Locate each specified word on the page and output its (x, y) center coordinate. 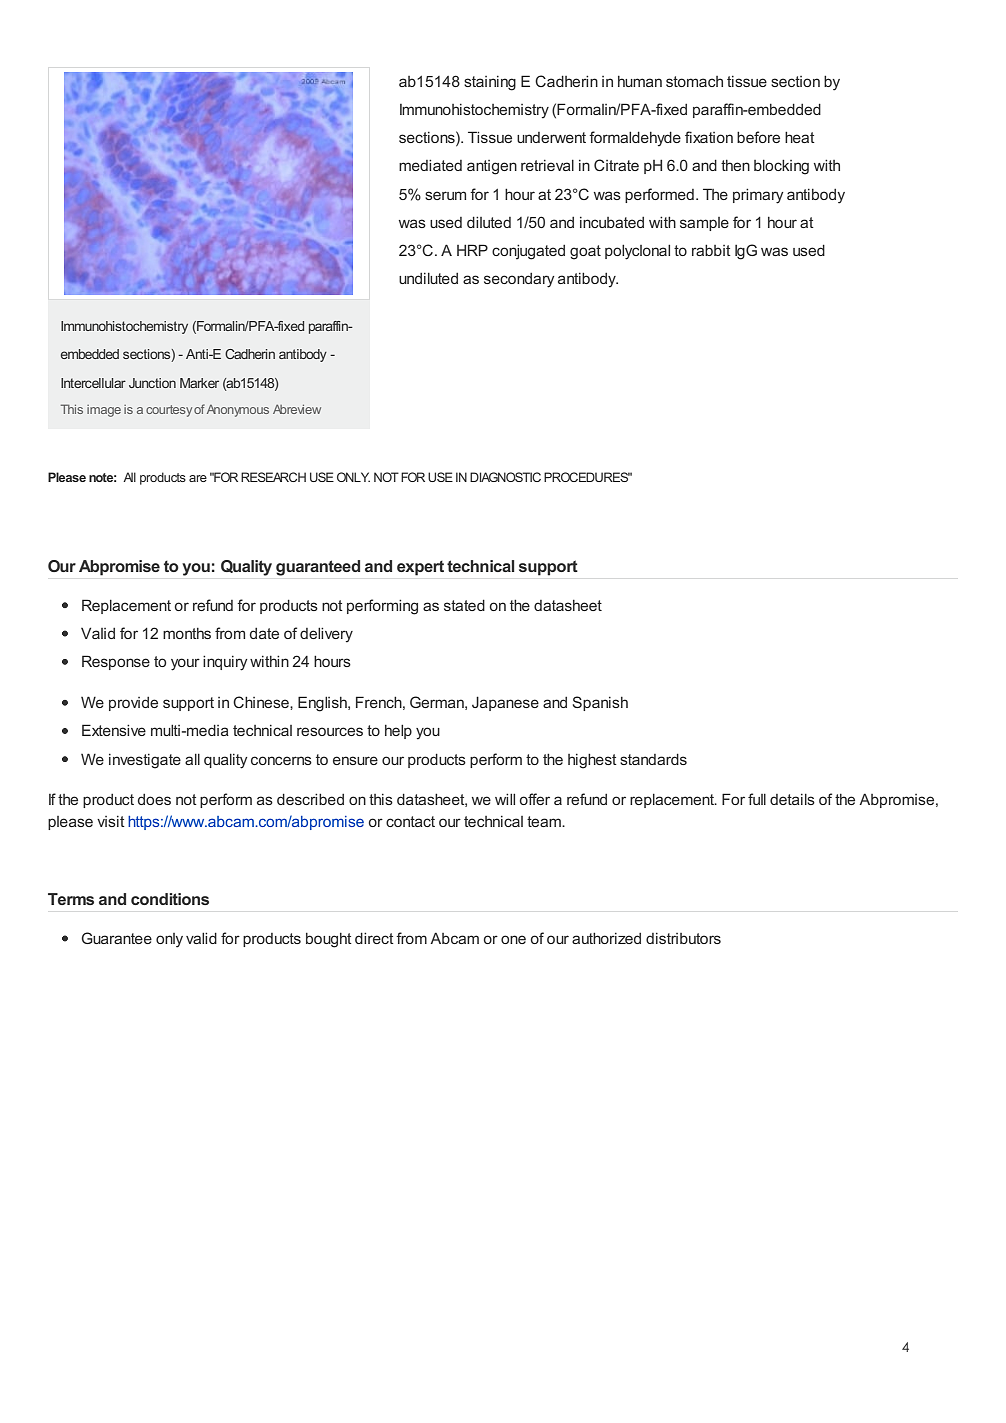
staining (490, 83)
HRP (472, 250)
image (104, 411)
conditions (170, 899)
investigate (145, 761)
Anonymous (236, 410)
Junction (152, 383)
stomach (694, 81)
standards (653, 759)
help (398, 732)
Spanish (600, 703)
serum (445, 195)
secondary (519, 280)
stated (464, 605)
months (187, 633)
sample (704, 224)
